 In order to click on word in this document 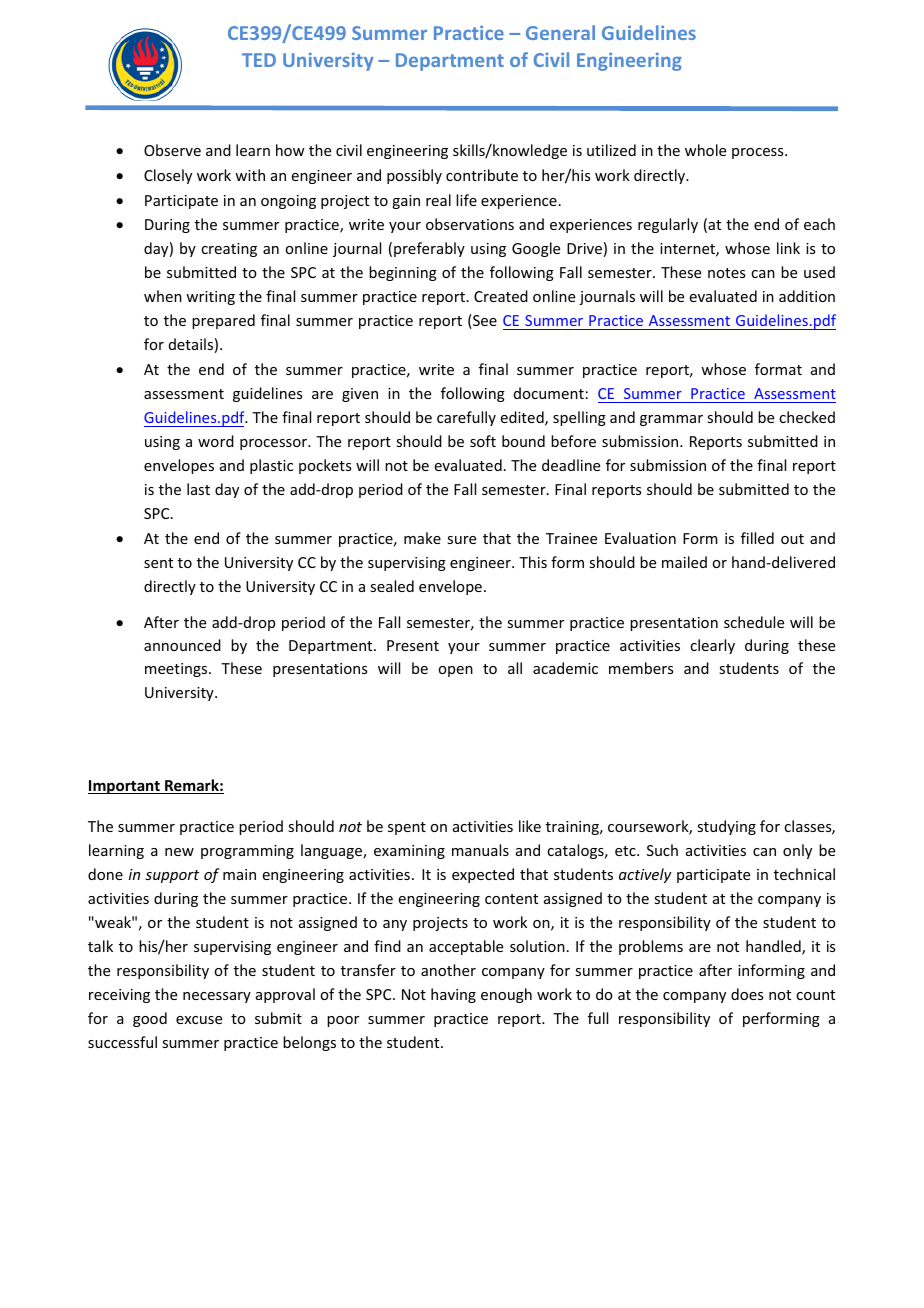, I will do `click(216, 441)`.
